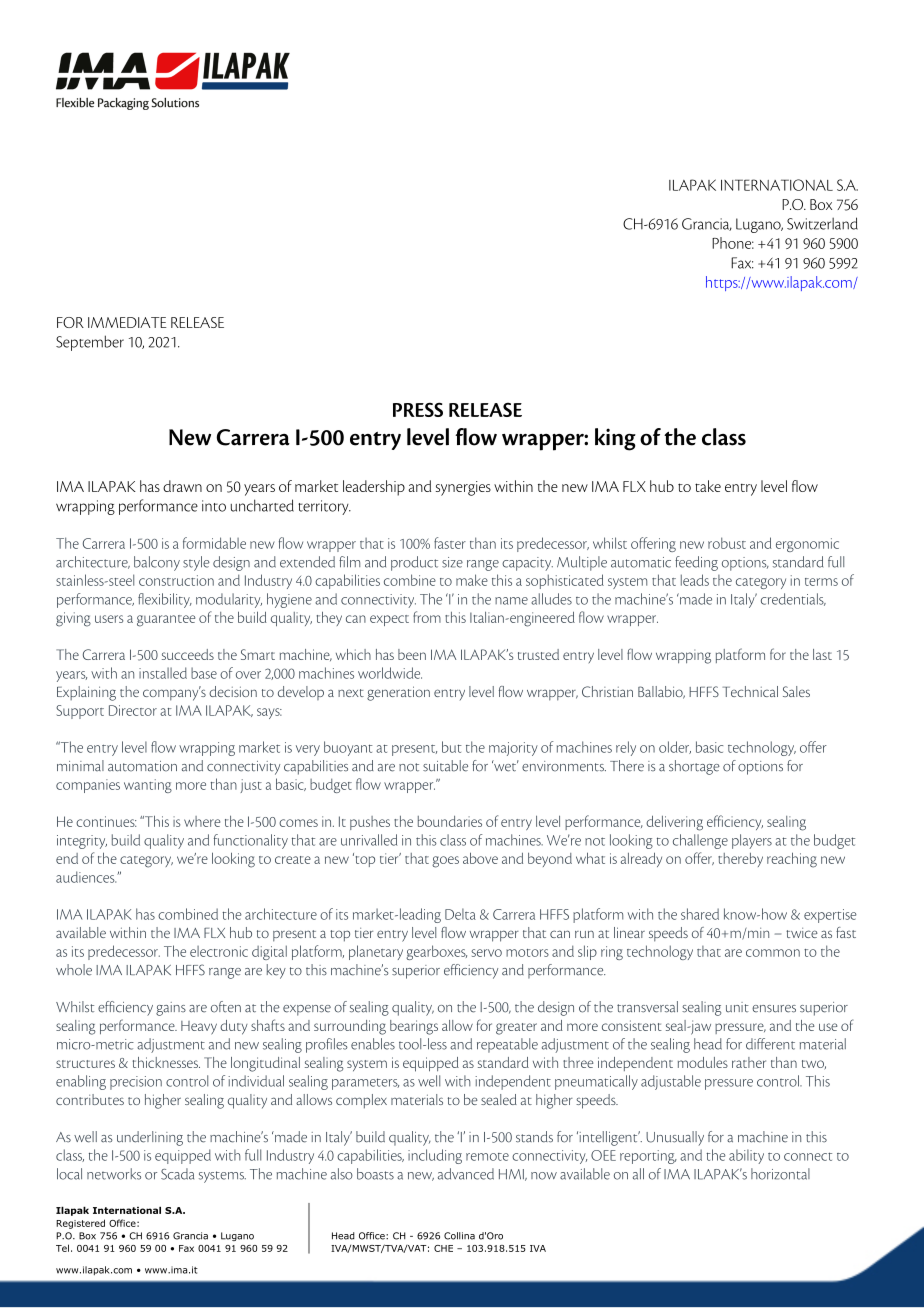 The image size is (924, 1308). Describe the element at coordinates (463, 488) in the page. I see `synergies` at that location.
